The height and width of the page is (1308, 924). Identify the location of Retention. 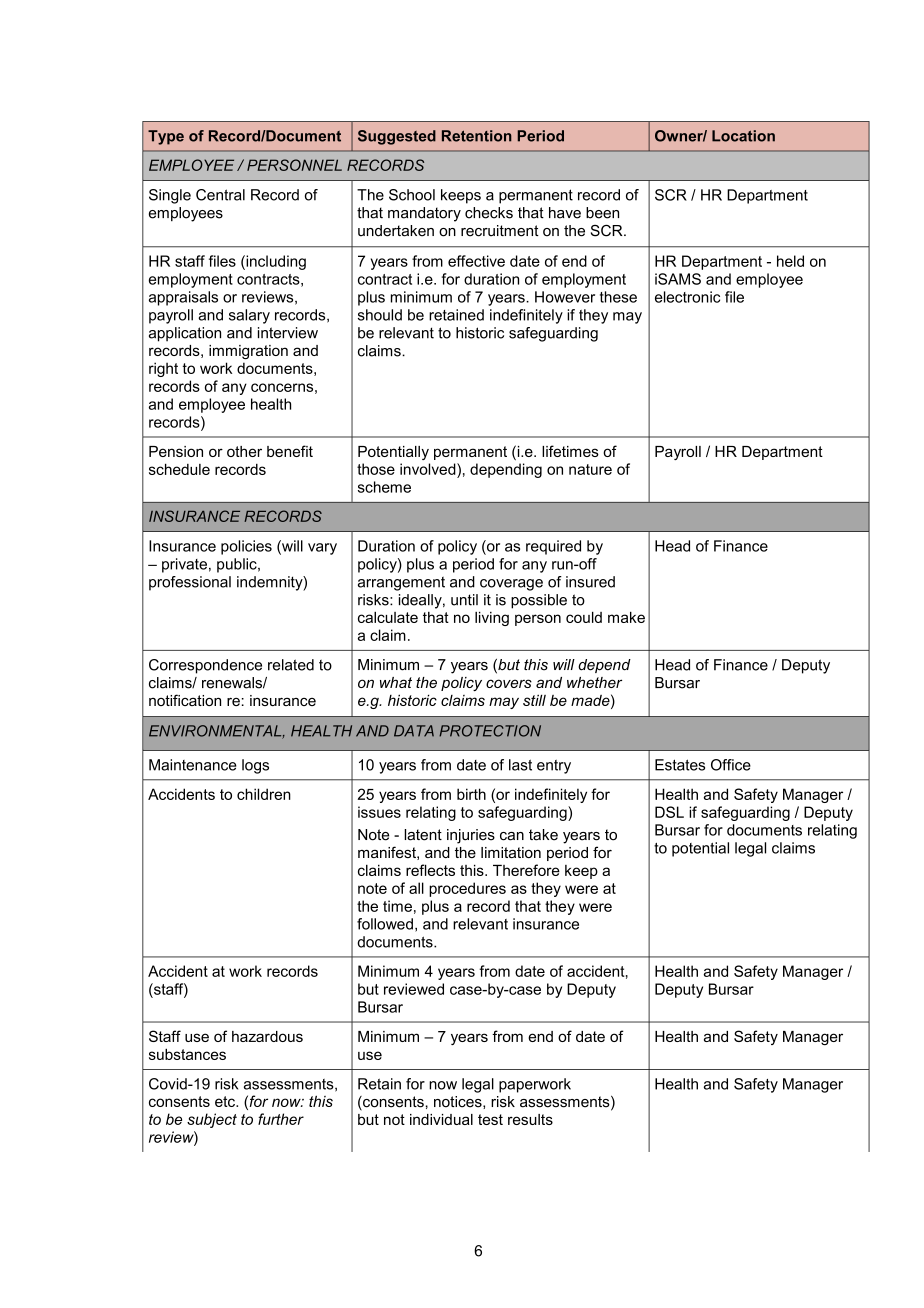
(477, 136).
